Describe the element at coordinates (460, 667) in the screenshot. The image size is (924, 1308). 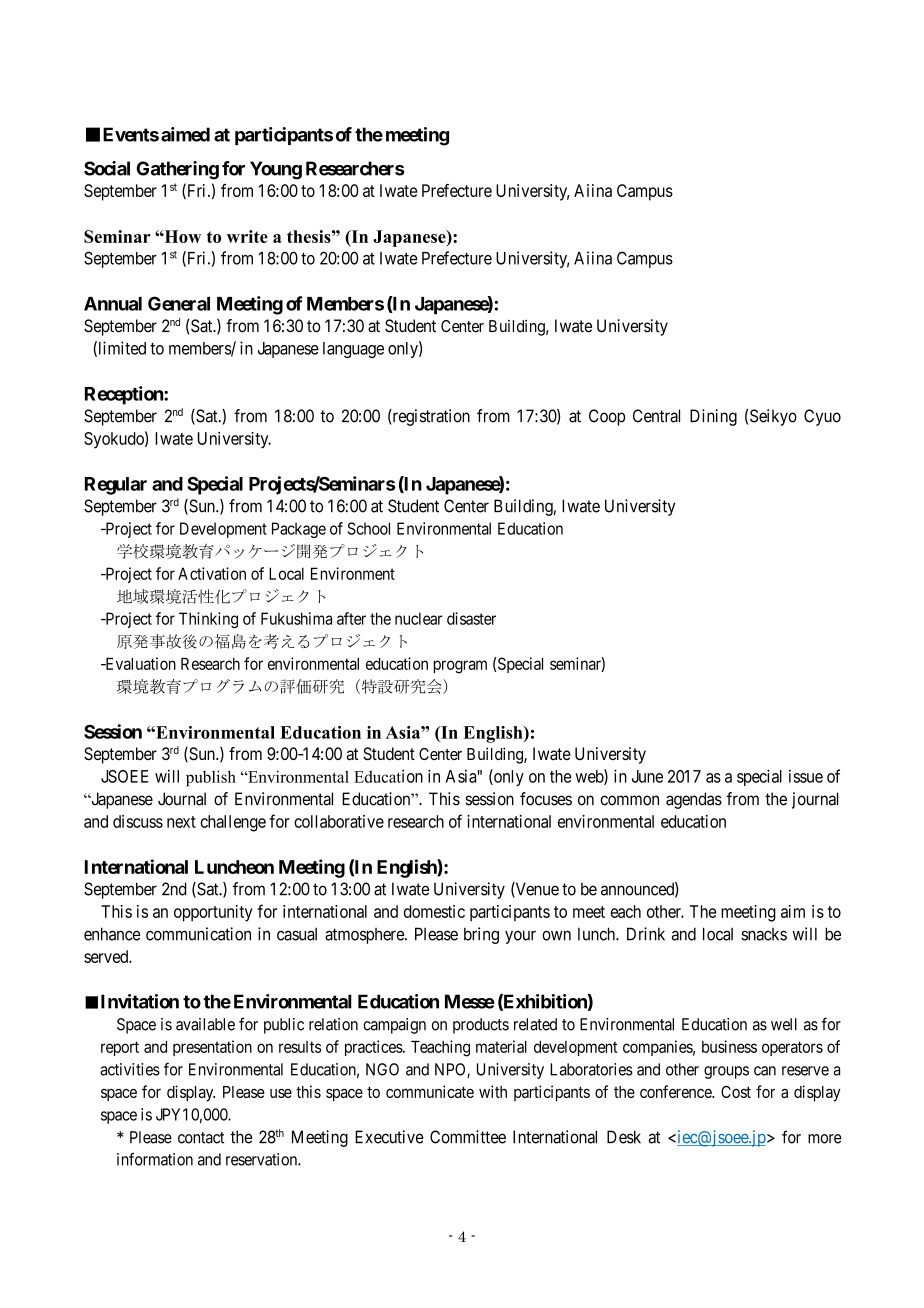
I see `program` at that location.
